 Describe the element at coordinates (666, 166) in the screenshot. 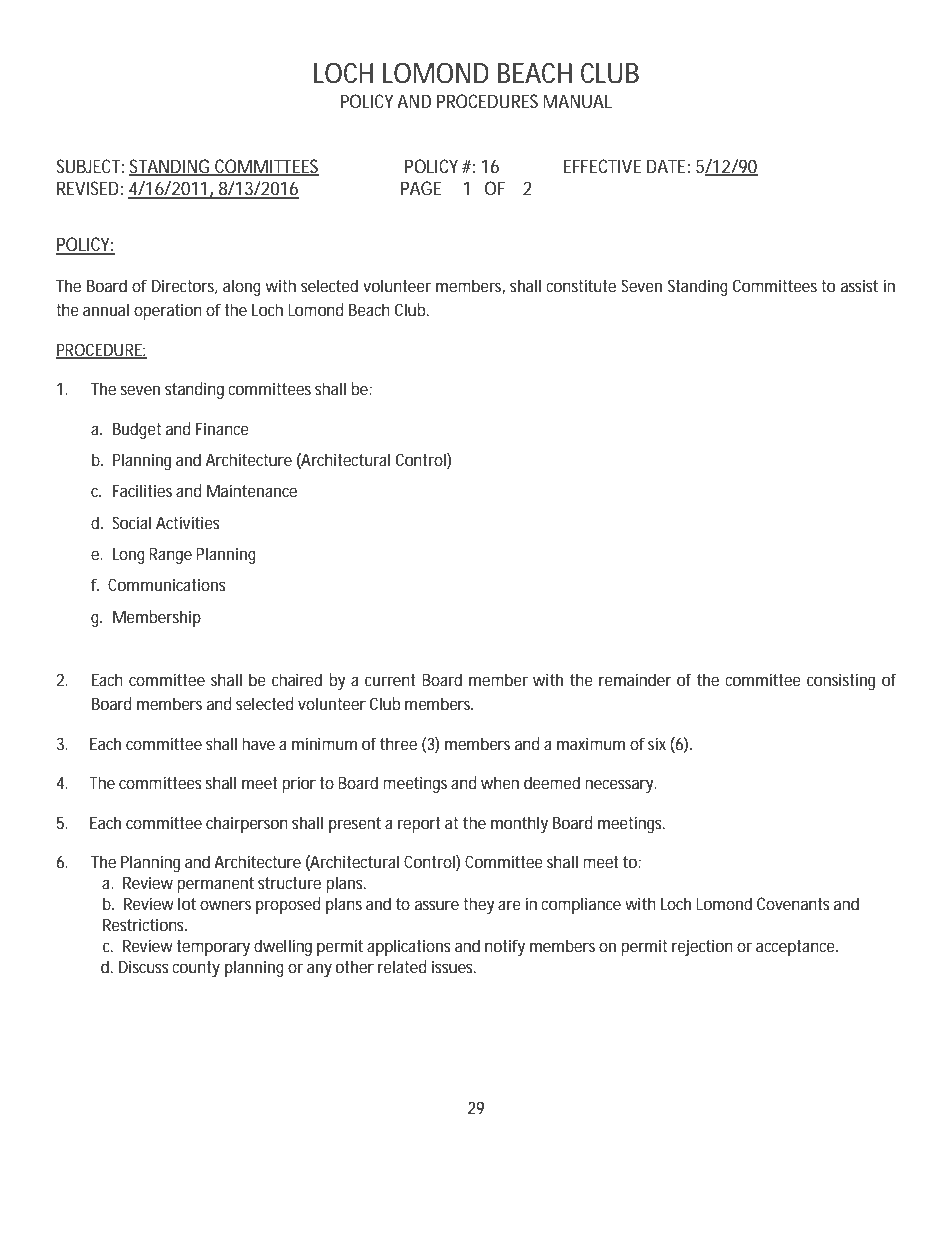

I see `DATE` at that location.
